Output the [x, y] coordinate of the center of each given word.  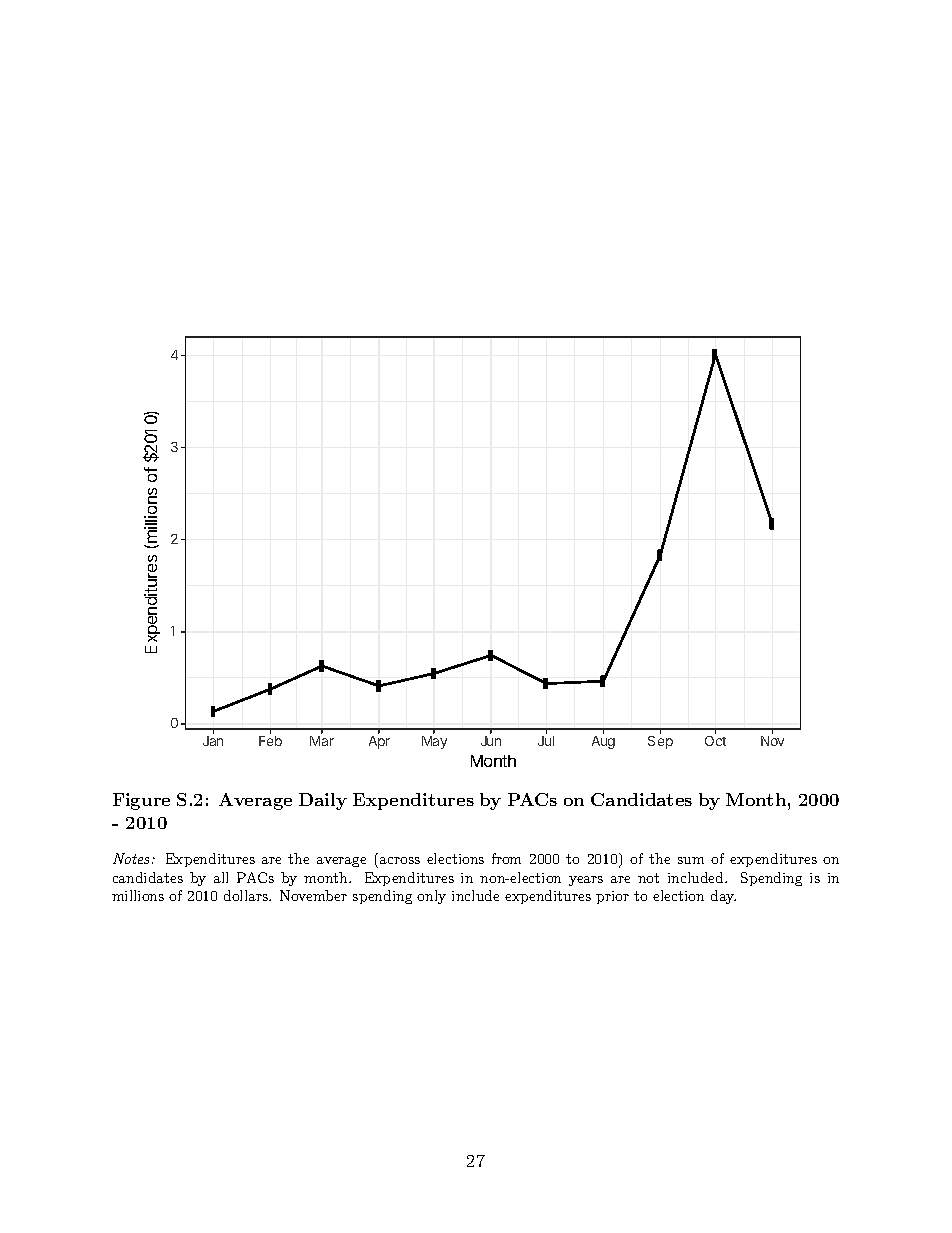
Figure [141, 801]
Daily [323, 801]
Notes [133, 858]
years [586, 881]
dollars [247, 895]
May [434, 742]
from [506, 858]
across [400, 860]
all [221, 877]
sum [691, 860]
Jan [213, 741]
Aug [603, 742]
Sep [660, 742]
